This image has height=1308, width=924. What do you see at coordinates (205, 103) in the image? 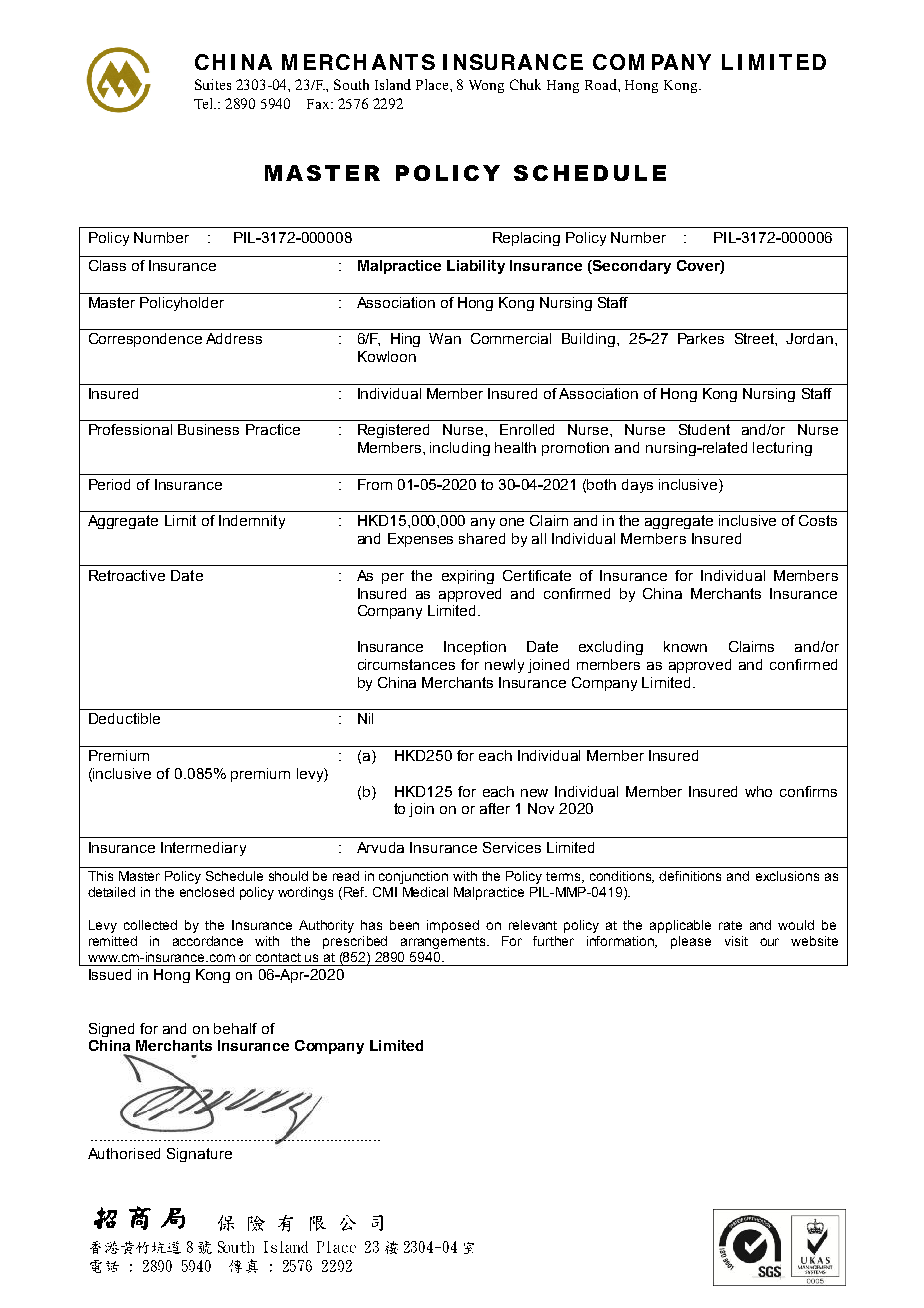
I see `Tel` at bounding box center [205, 103].
